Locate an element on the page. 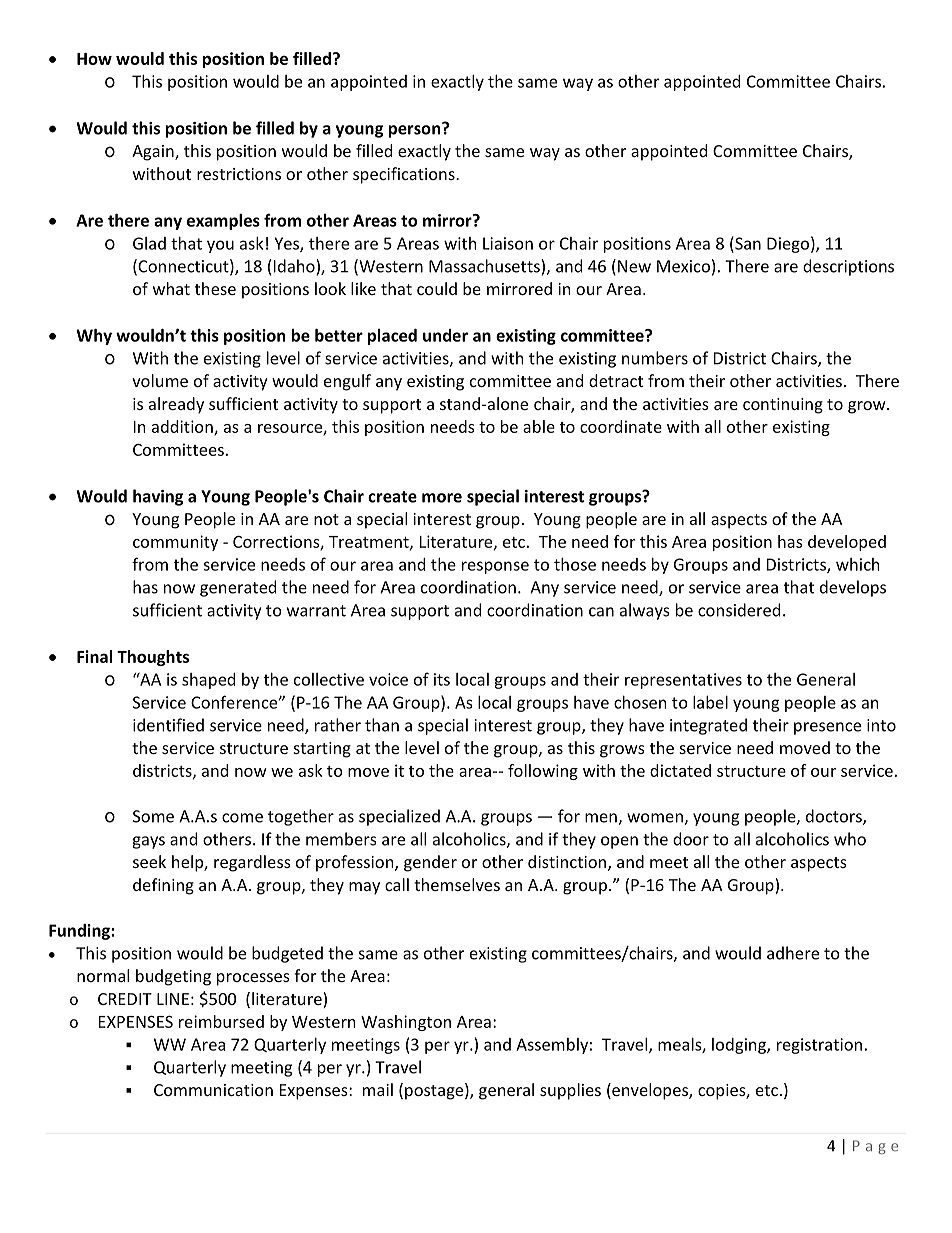 Image resolution: width=952 pixels, height=1233 pixels. Page is located at coordinates (875, 1147).
